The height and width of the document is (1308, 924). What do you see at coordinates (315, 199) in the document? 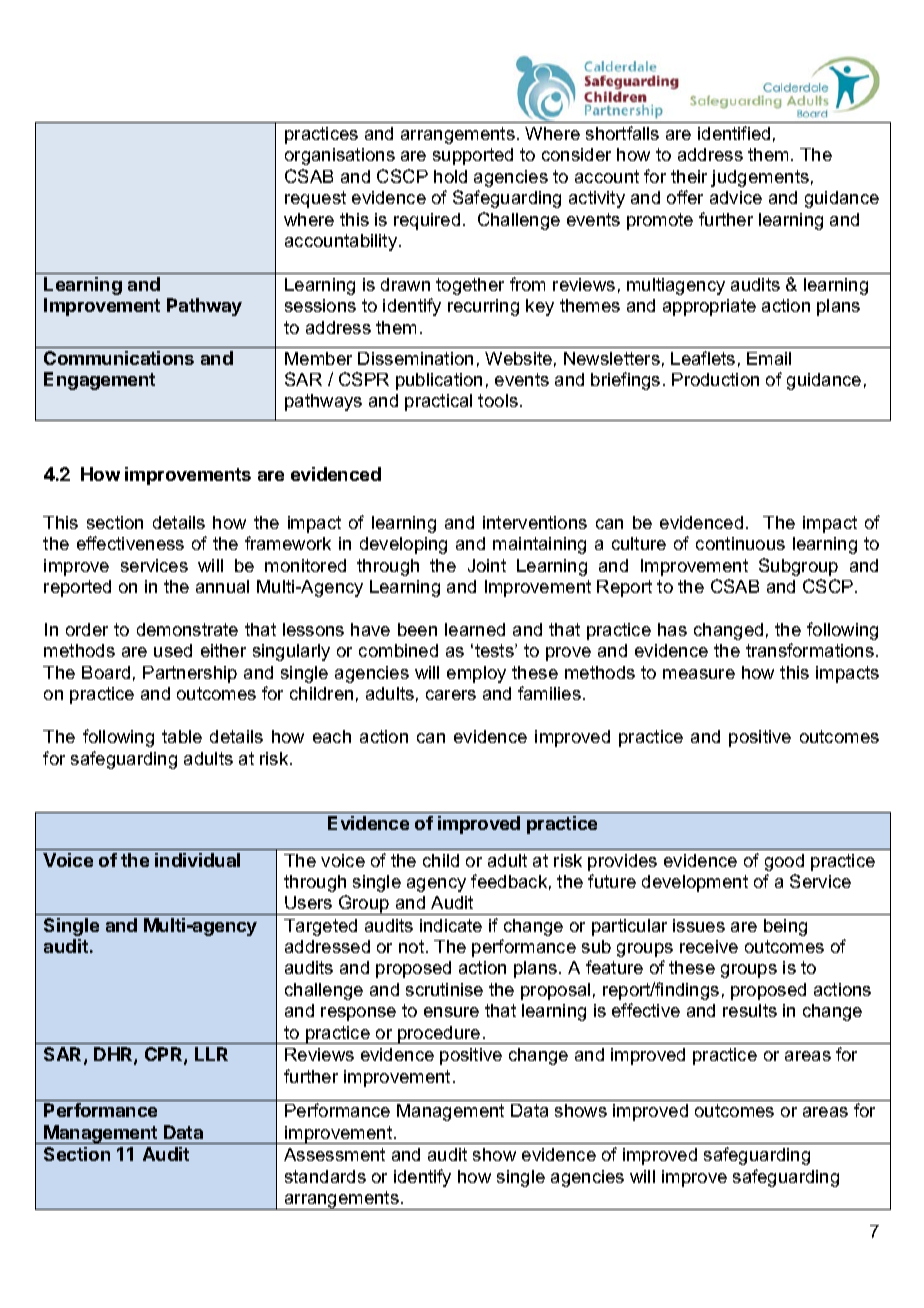
I see `request` at bounding box center [315, 199].
